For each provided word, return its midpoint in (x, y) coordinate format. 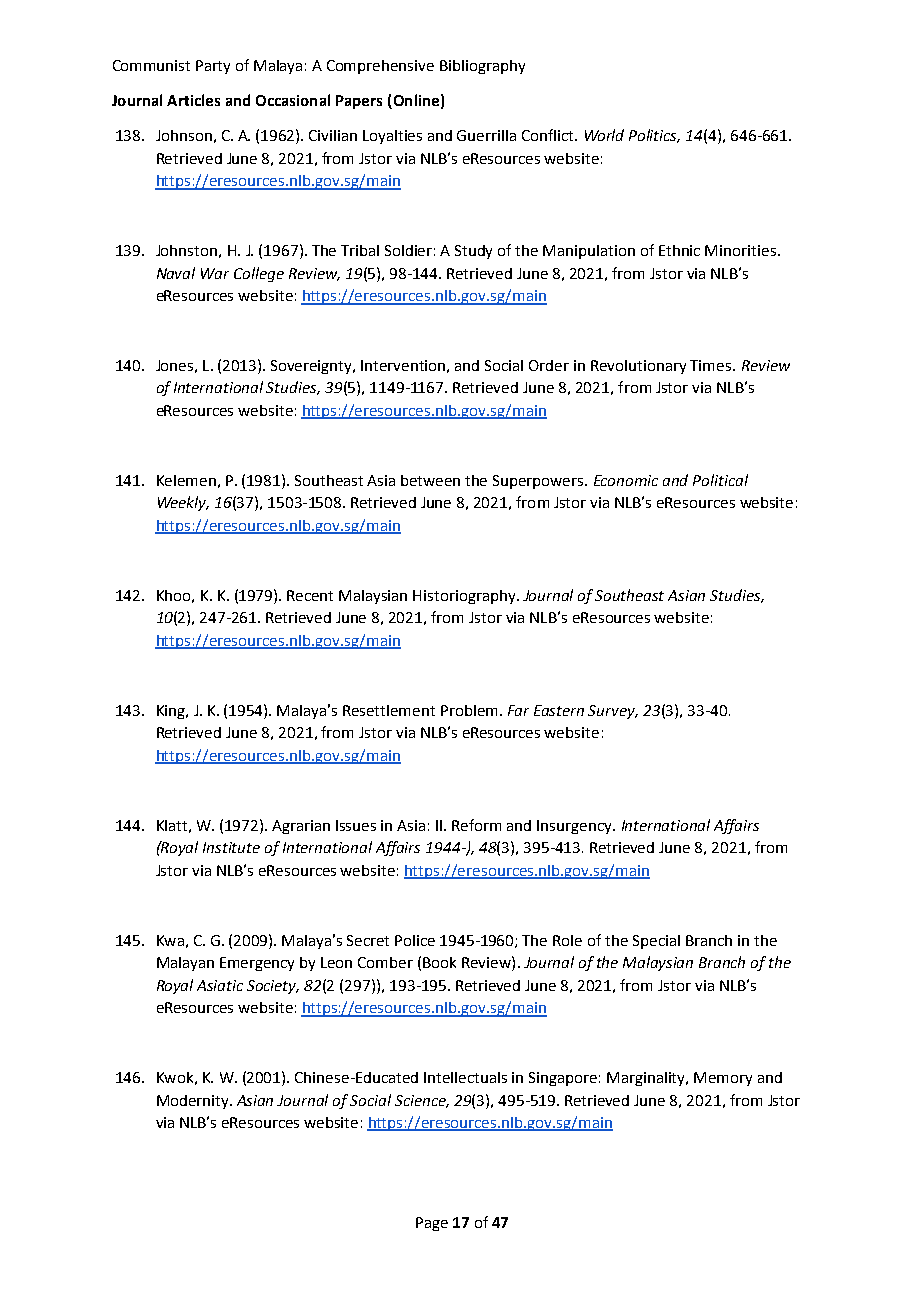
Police (415, 940)
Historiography (465, 597)
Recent (310, 595)
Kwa (170, 940)
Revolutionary (638, 367)
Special (656, 942)
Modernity (194, 1102)
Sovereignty (313, 367)
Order (549, 365)
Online (415, 101)
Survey (613, 712)
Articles (193, 100)
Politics (654, 136)
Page (432, 1224)
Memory (723, 1079)
